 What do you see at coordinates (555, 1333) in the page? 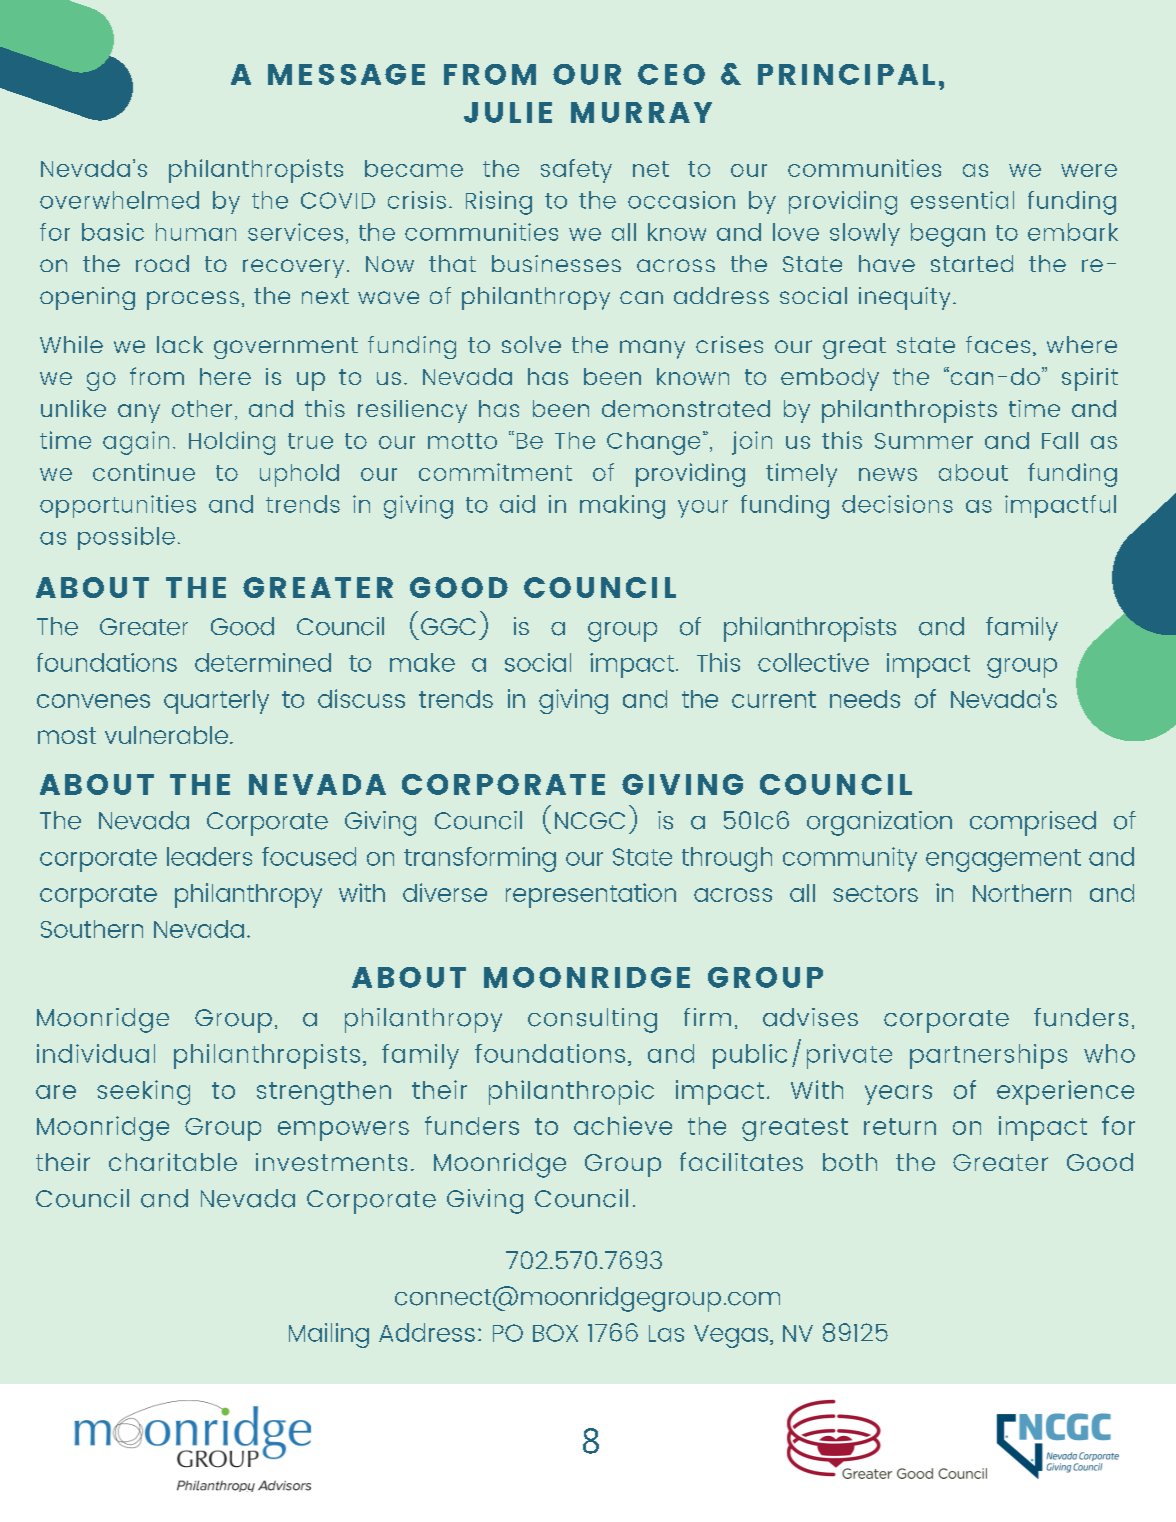
I see `BOX` at bounding box center [555, 1333].
